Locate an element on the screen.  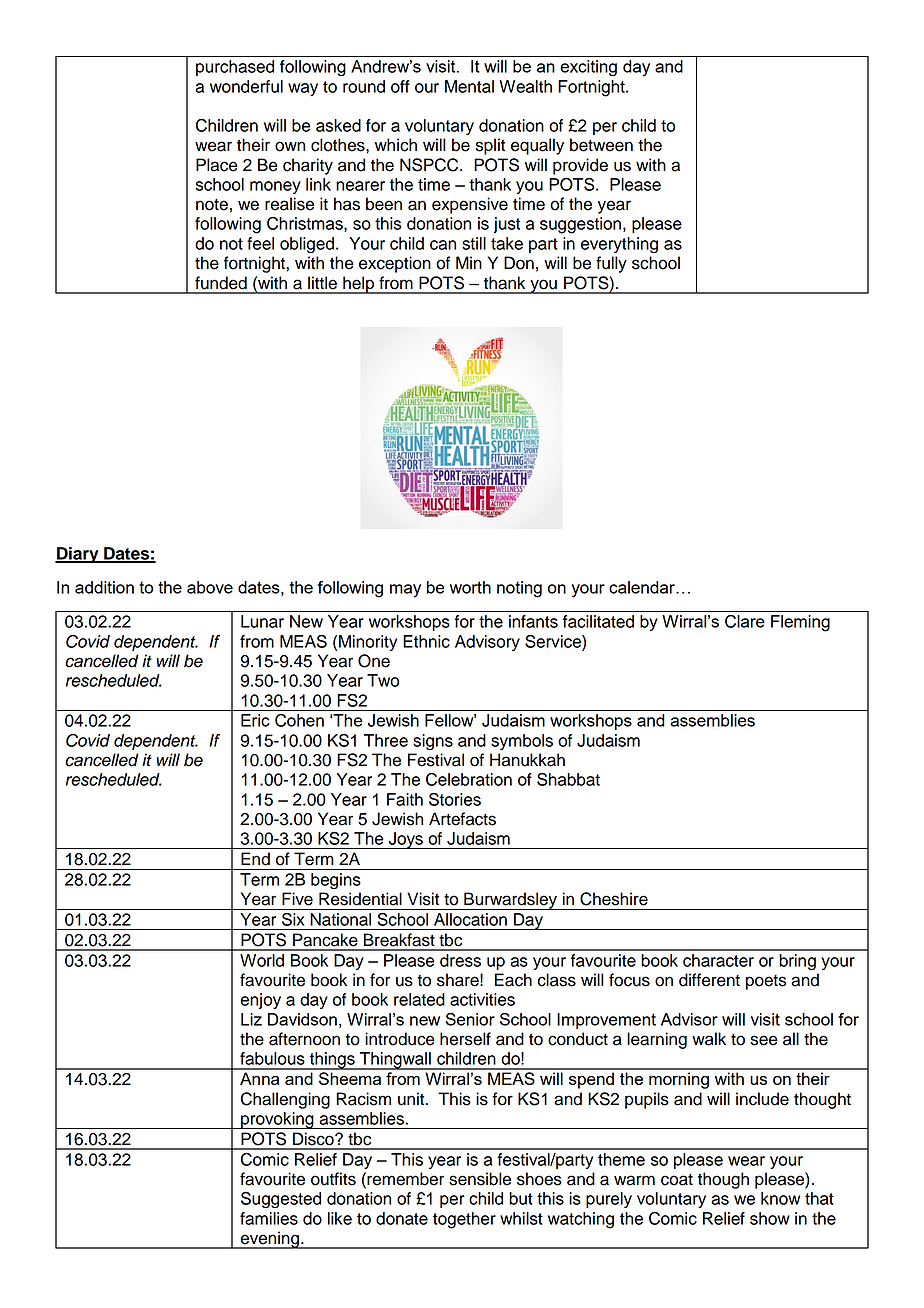
show is located at coordinates (770, 1218).
